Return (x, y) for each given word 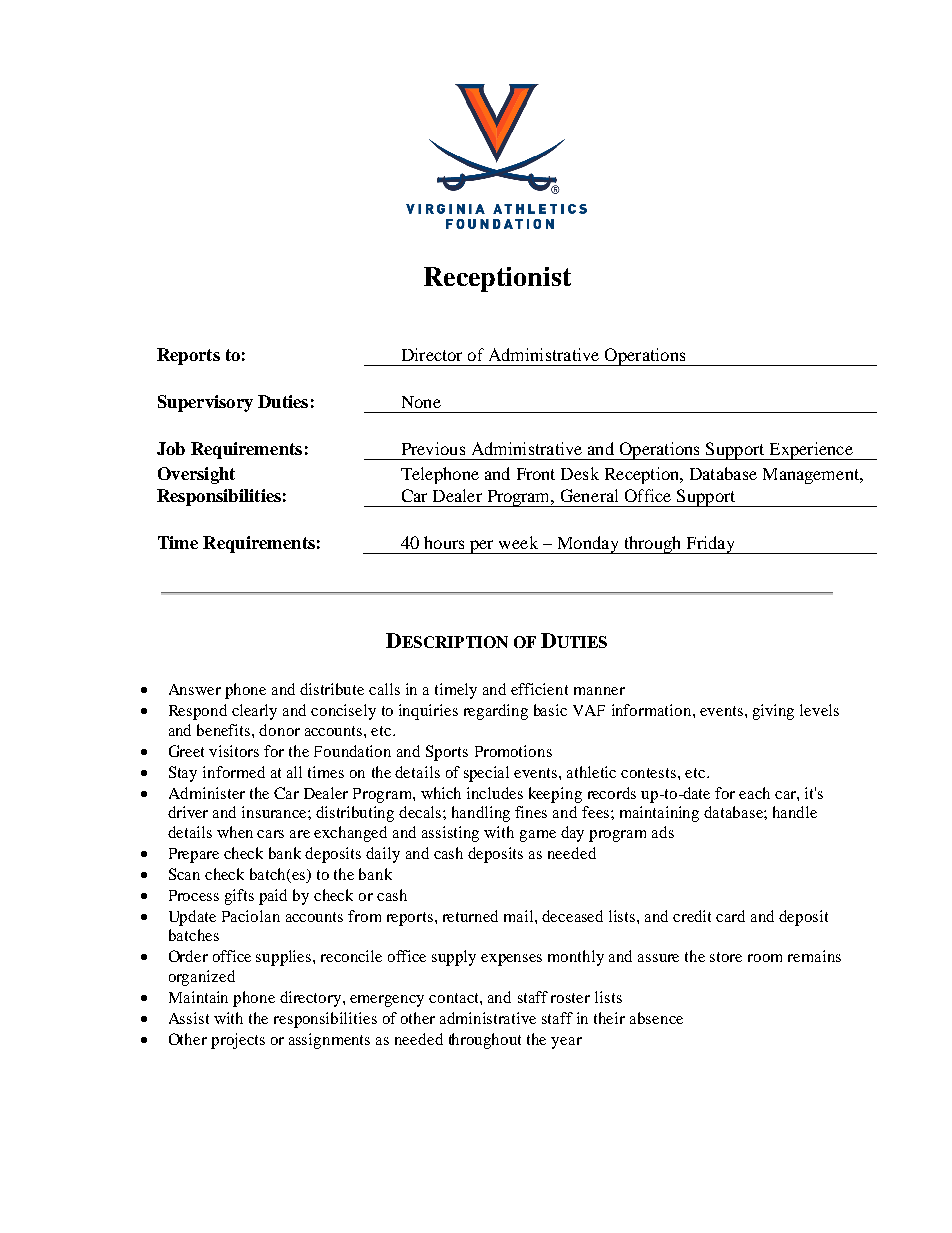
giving (773, 712)
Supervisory (205, 403)
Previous (433, 448)
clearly (254, 712)
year (566, 1043)
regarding (496, 712)
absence (656, 1018)
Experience (811, 451)
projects (238, 1041)
